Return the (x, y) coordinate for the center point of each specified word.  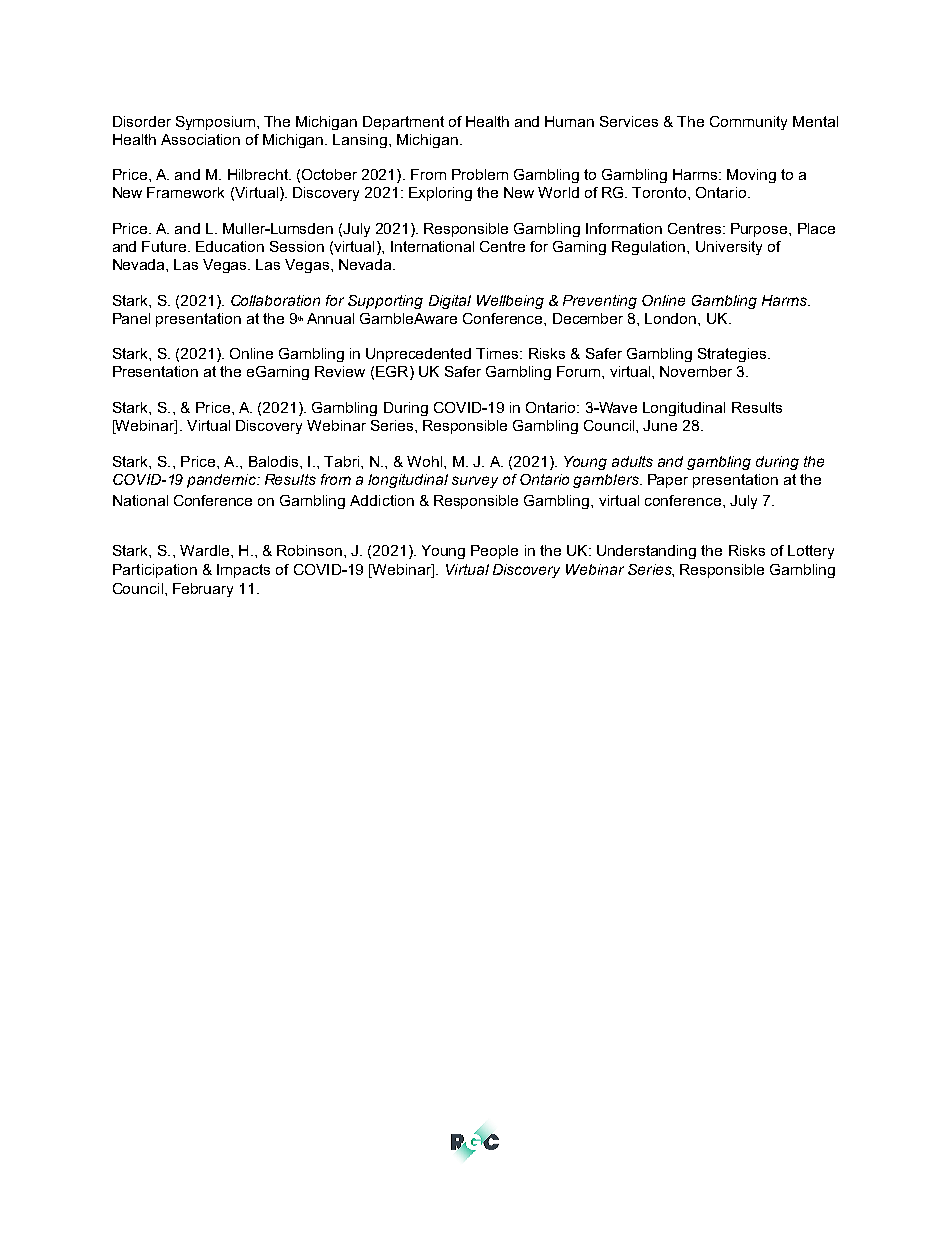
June (660, 425)
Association (200, 139)
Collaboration (275, 300)
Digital (450, 302)
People (494, 552)
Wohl (426, 461)
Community (748, 123)
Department (403, 123)
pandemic (222, 481)
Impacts (243, 571)
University (729, 248)
